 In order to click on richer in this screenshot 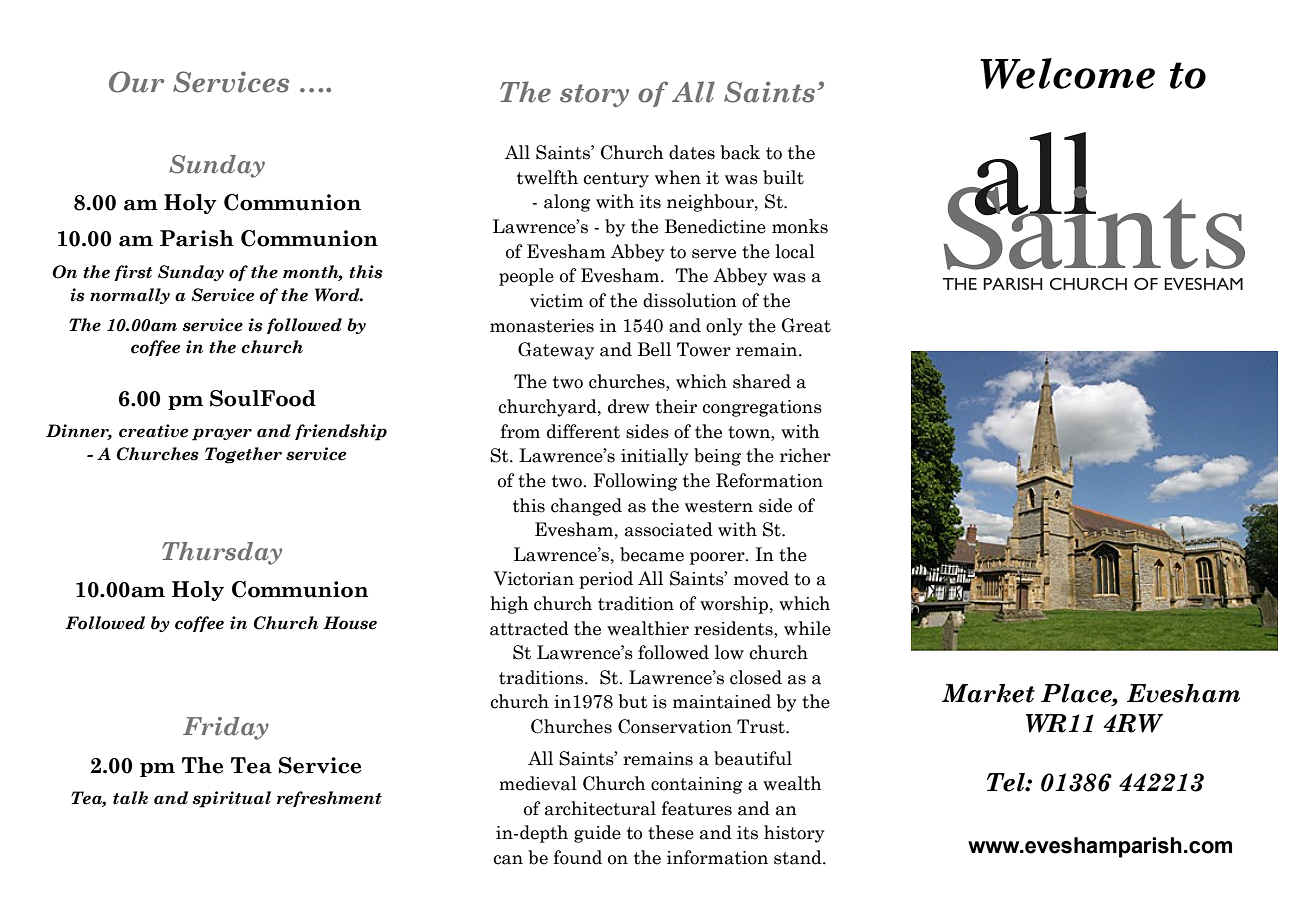, I will do `click(805, 455)`.
